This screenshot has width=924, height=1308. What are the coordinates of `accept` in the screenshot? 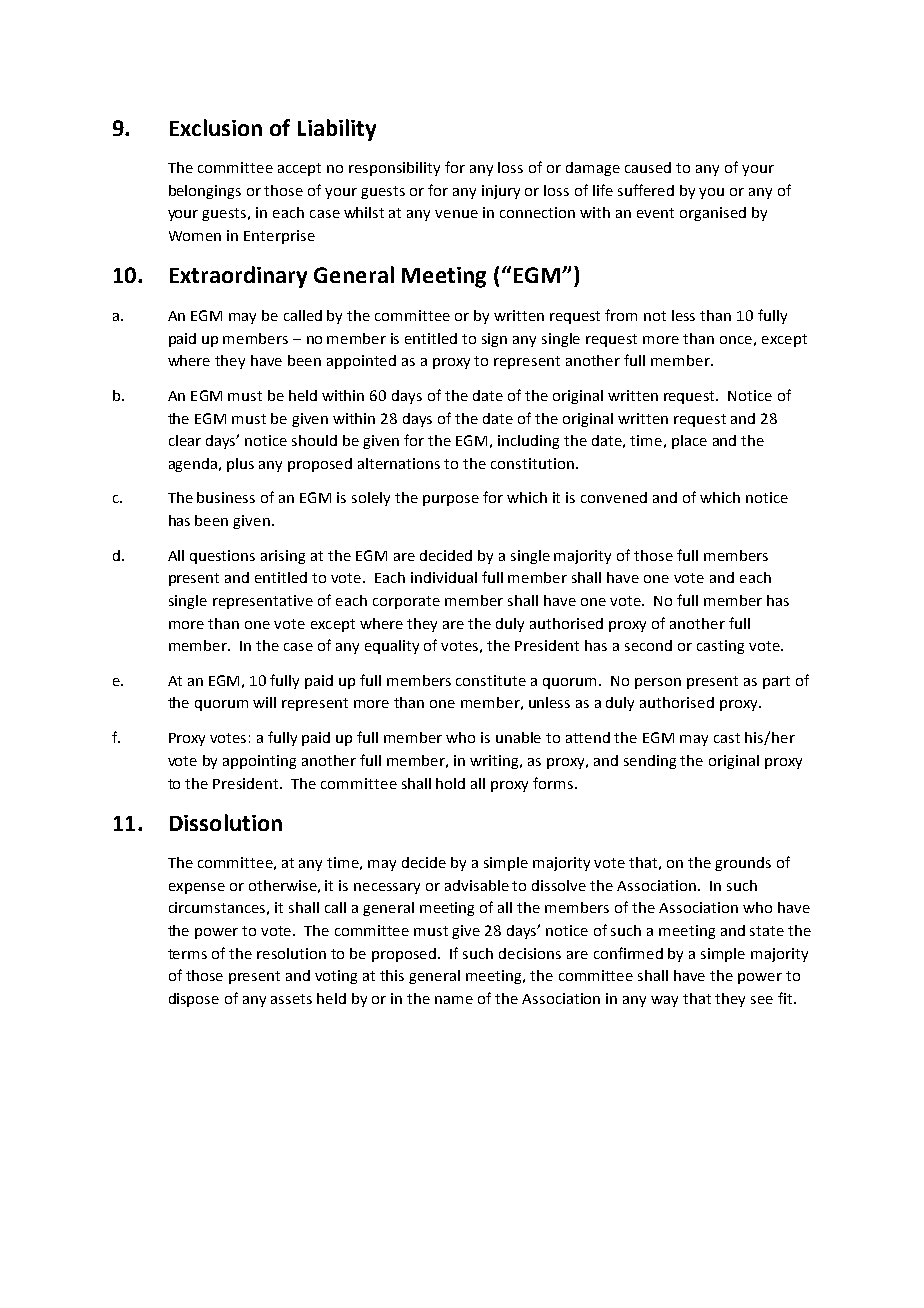 It's located at (299, 169).
